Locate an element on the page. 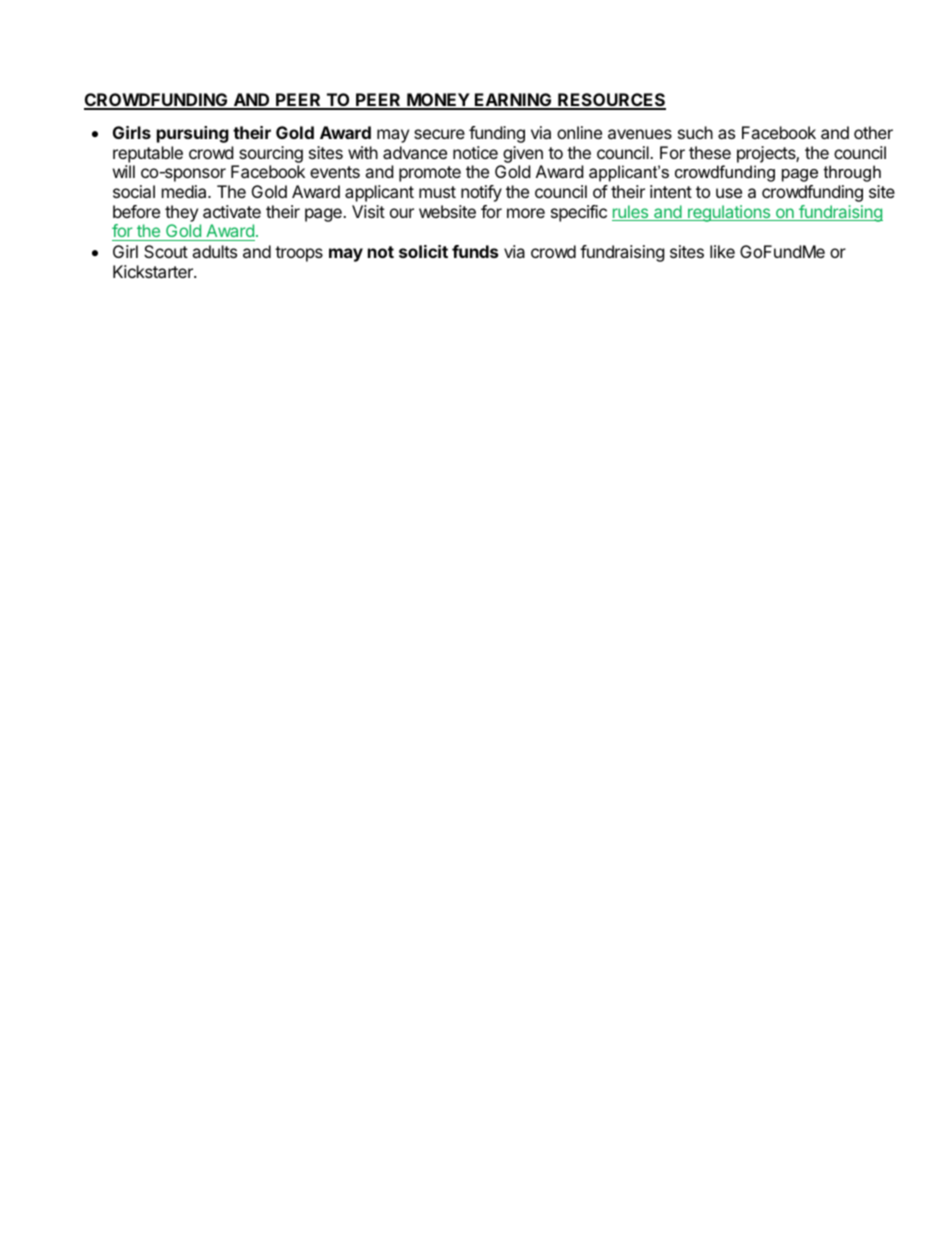 The height and width of the page is (1233, 952). more is located at coordinates (526, 213).
